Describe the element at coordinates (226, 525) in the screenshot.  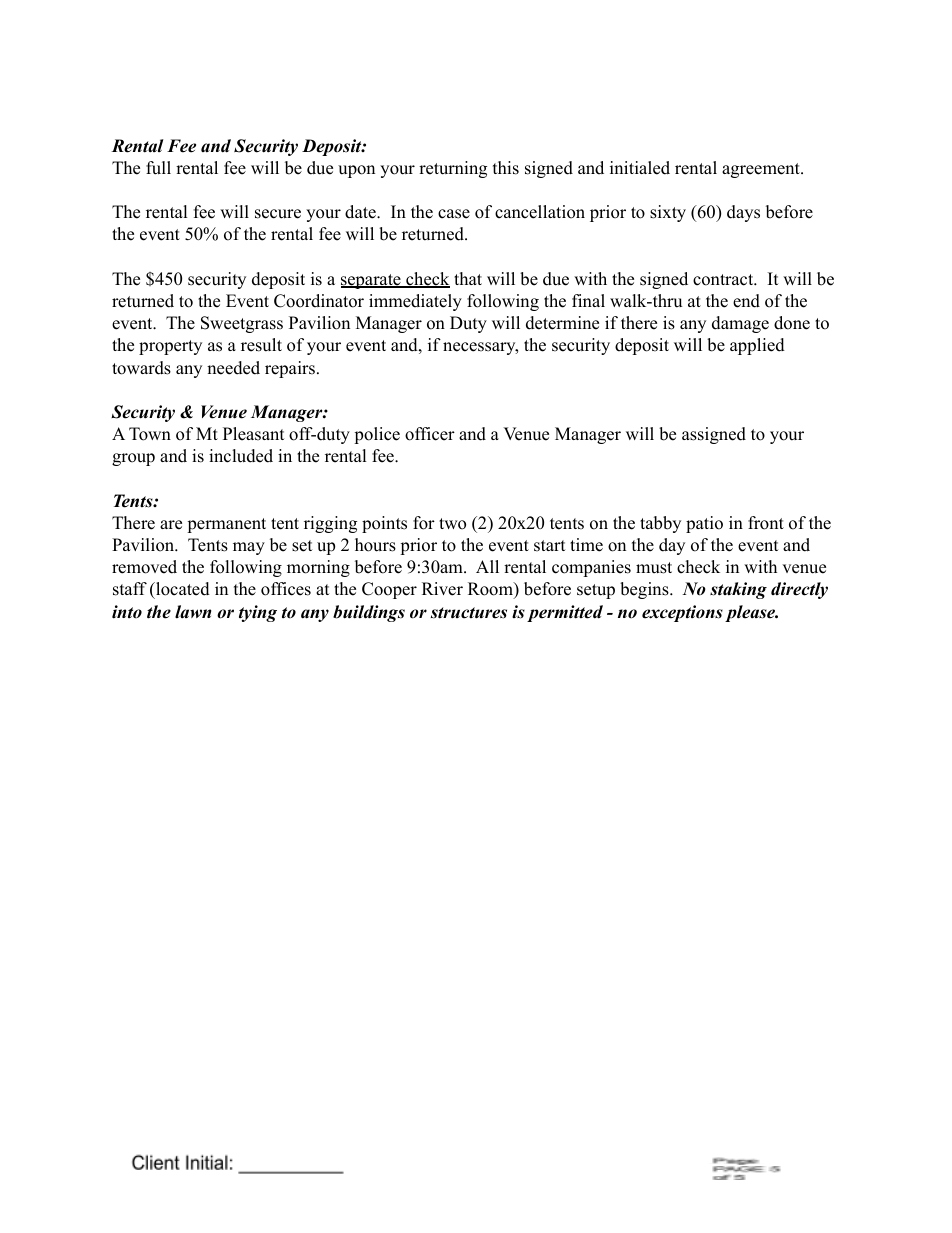
I see `permanent` at that location.
